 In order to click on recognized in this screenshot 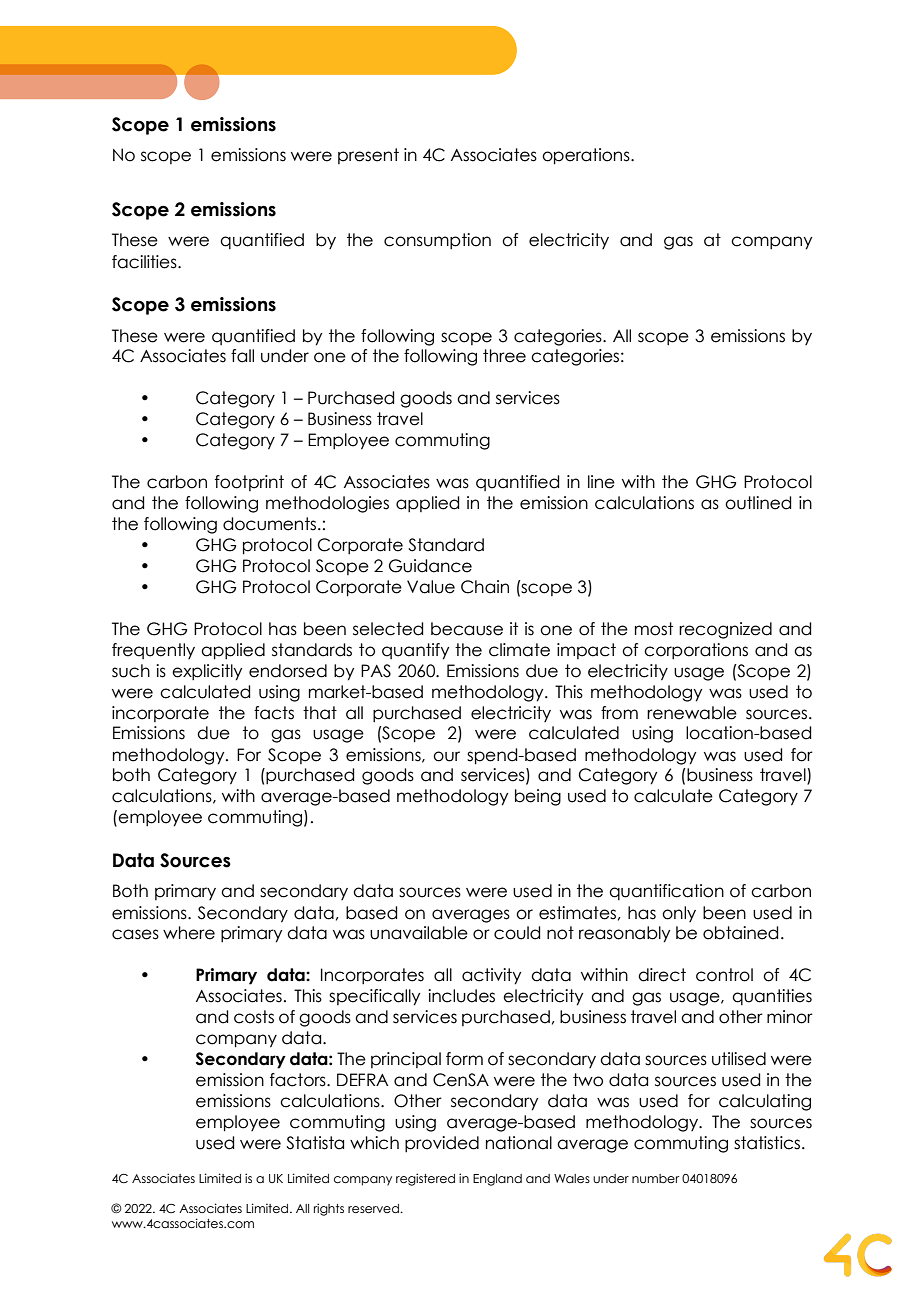, I will do `click(725, 630)`.
